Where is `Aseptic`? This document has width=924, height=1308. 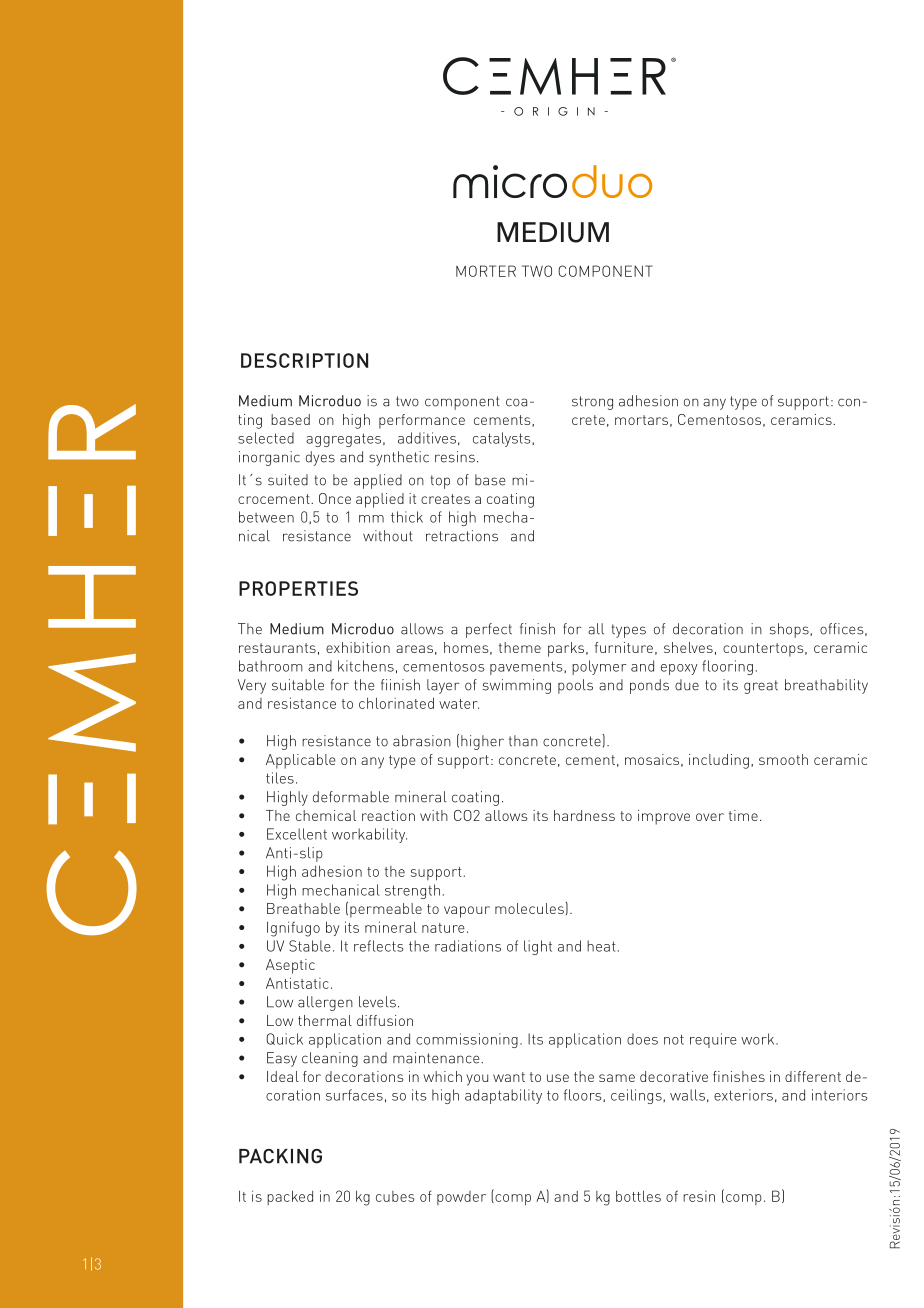
Aseptic is located at coordinates (290, 966).
